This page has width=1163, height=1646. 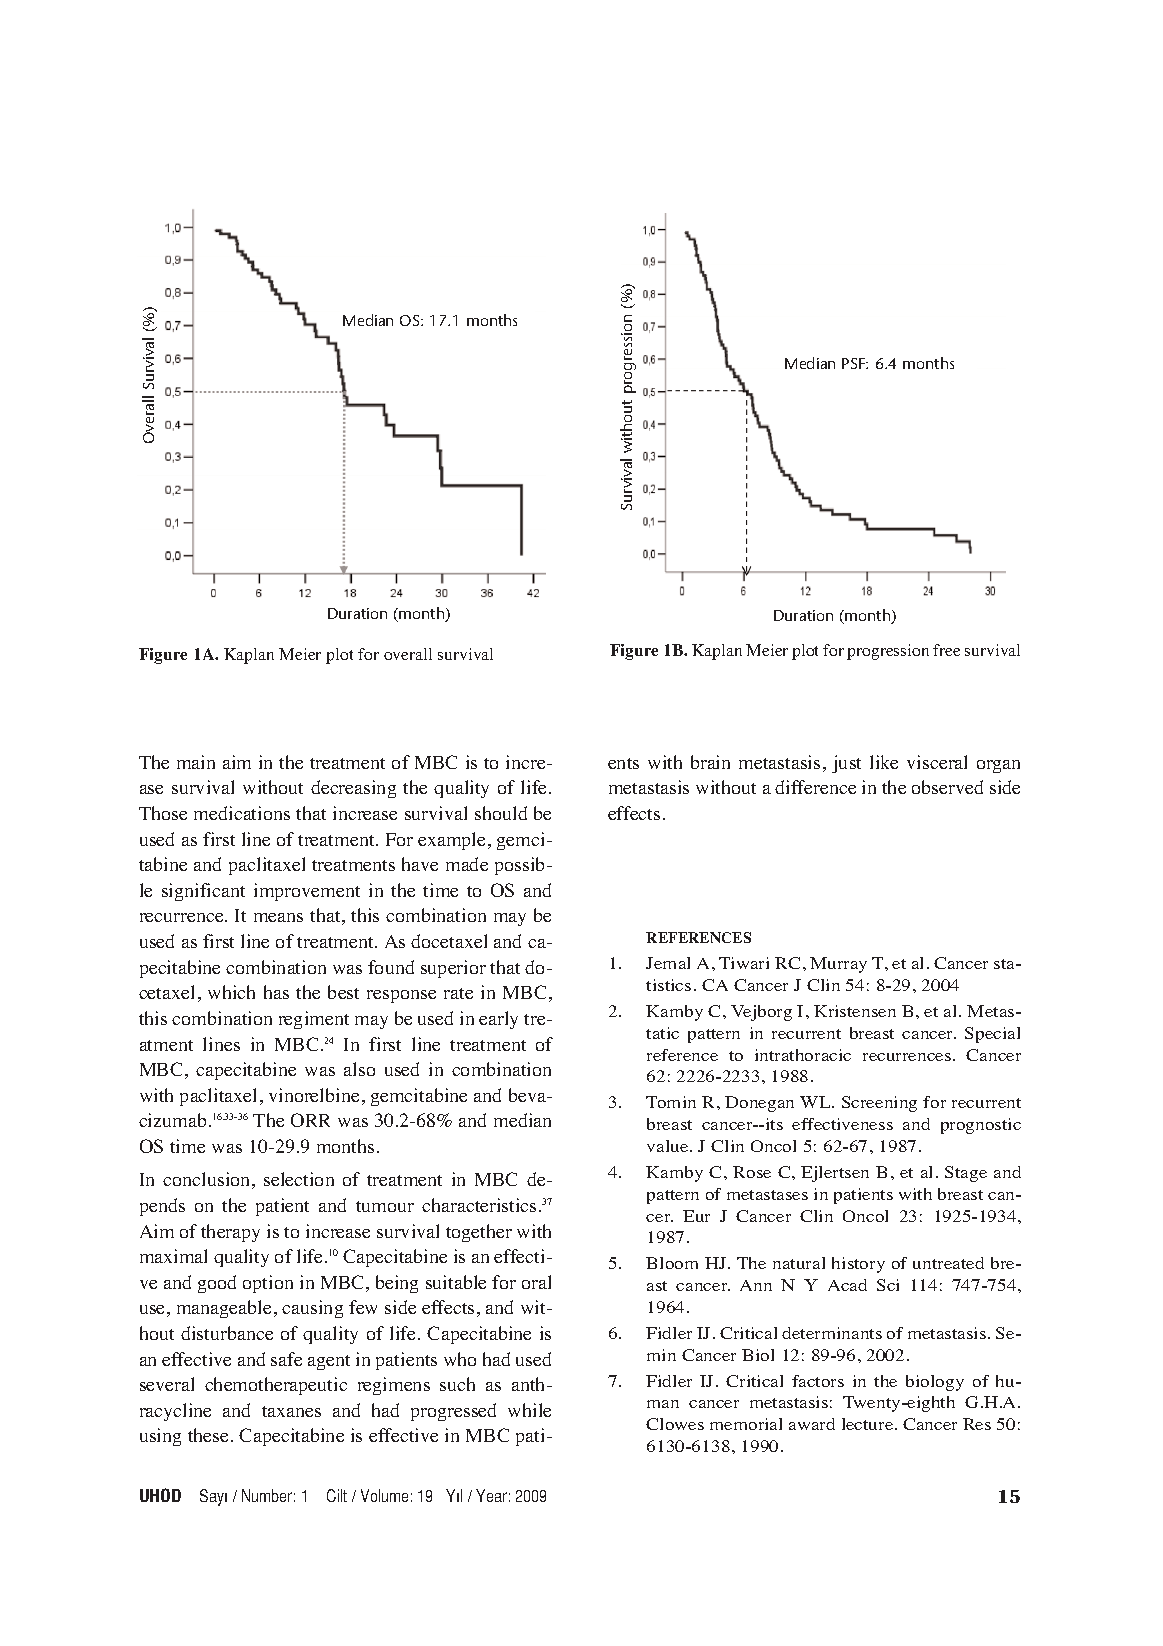 I want to click on these, so click(x=208, y=1435).
